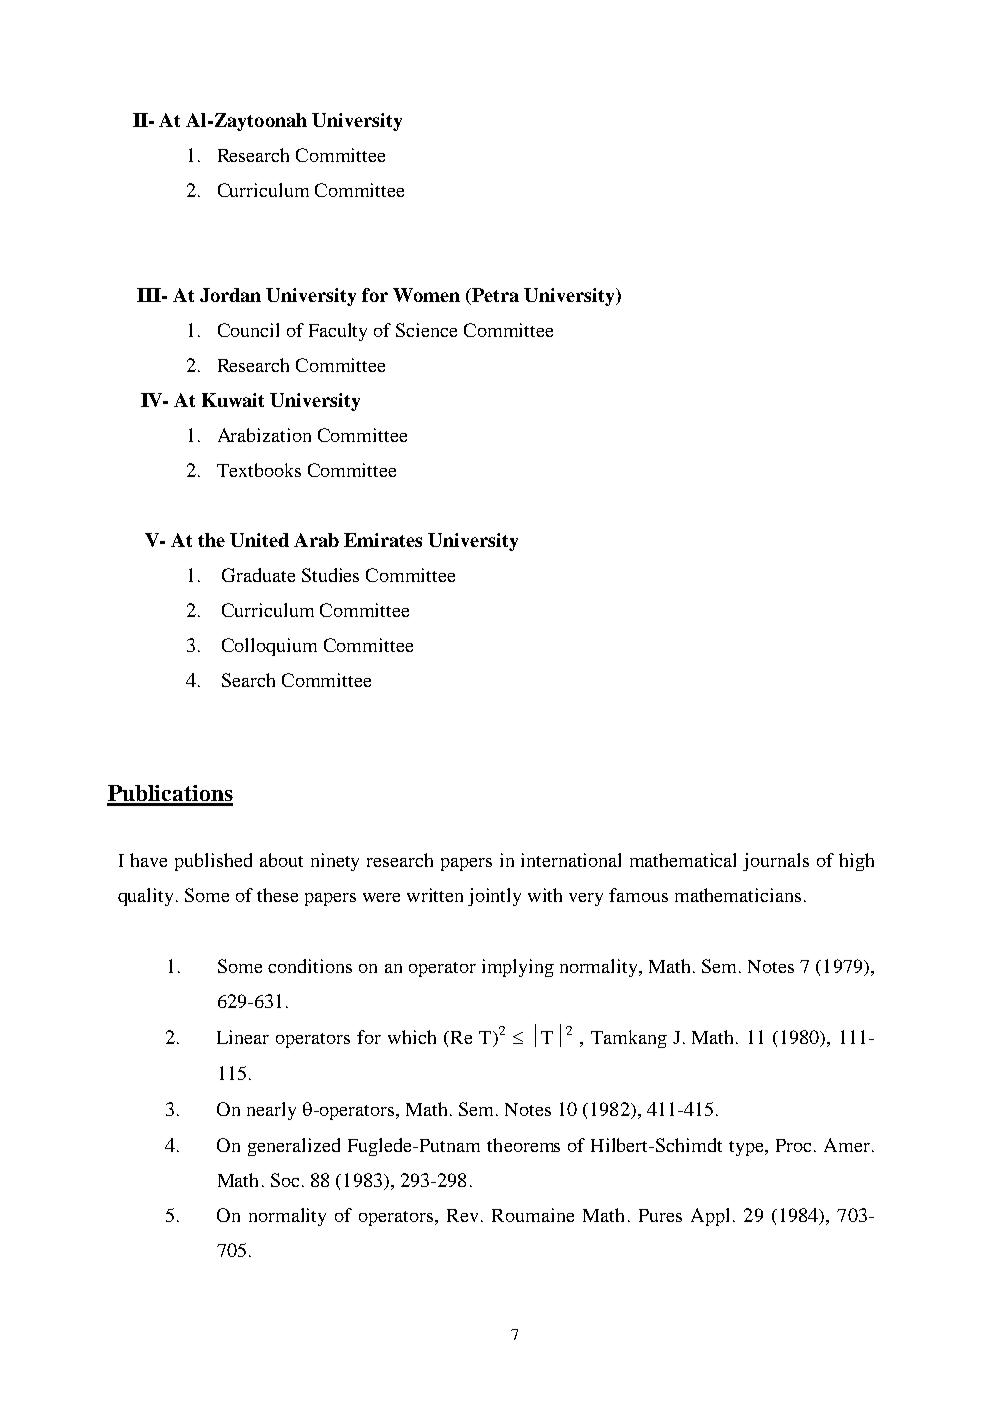  What do you see at coordinates (426, 330) in the screenshot?
I see `Science` at bounding box center [426, 330].
